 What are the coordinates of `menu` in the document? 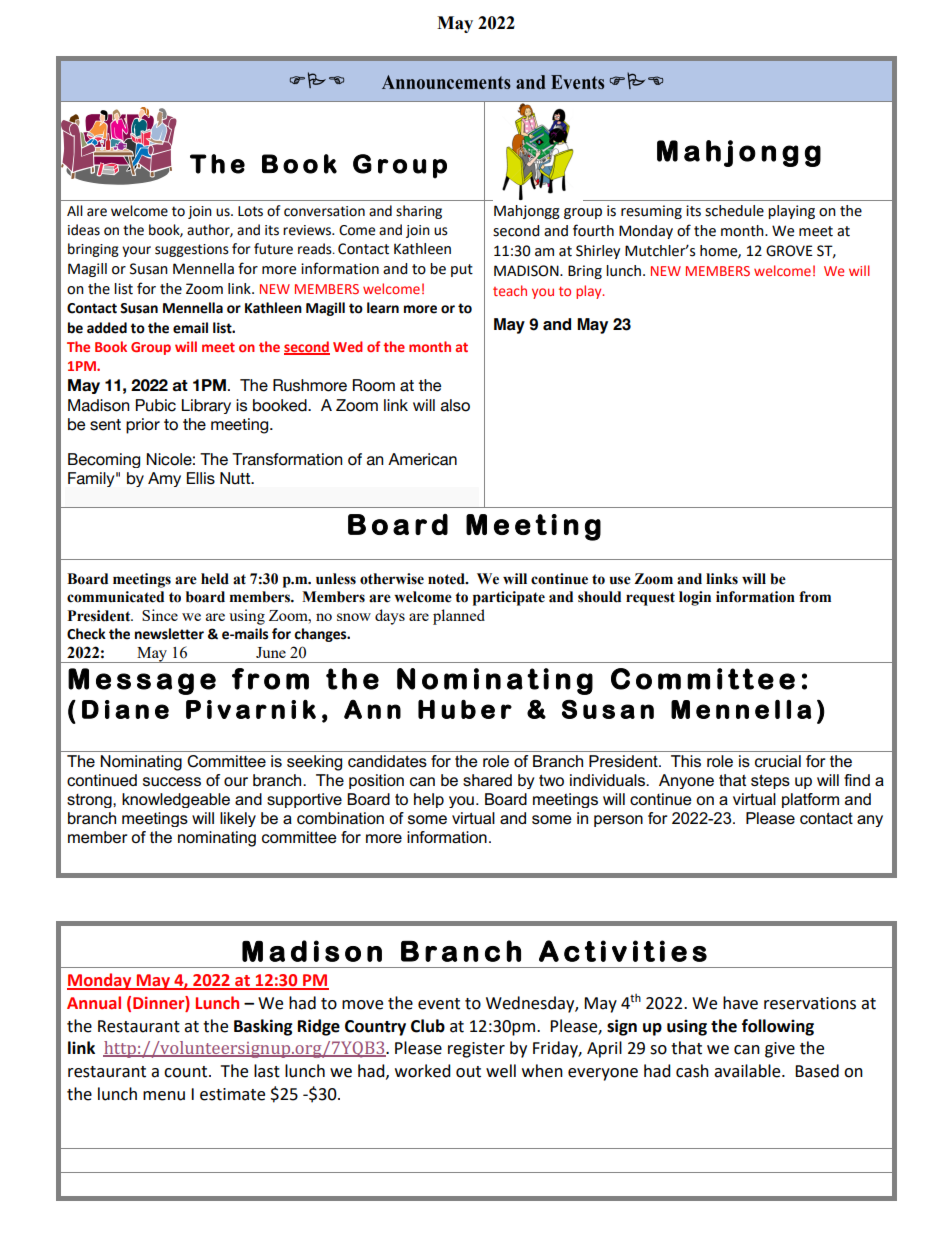 It's located at (164, 1096).
